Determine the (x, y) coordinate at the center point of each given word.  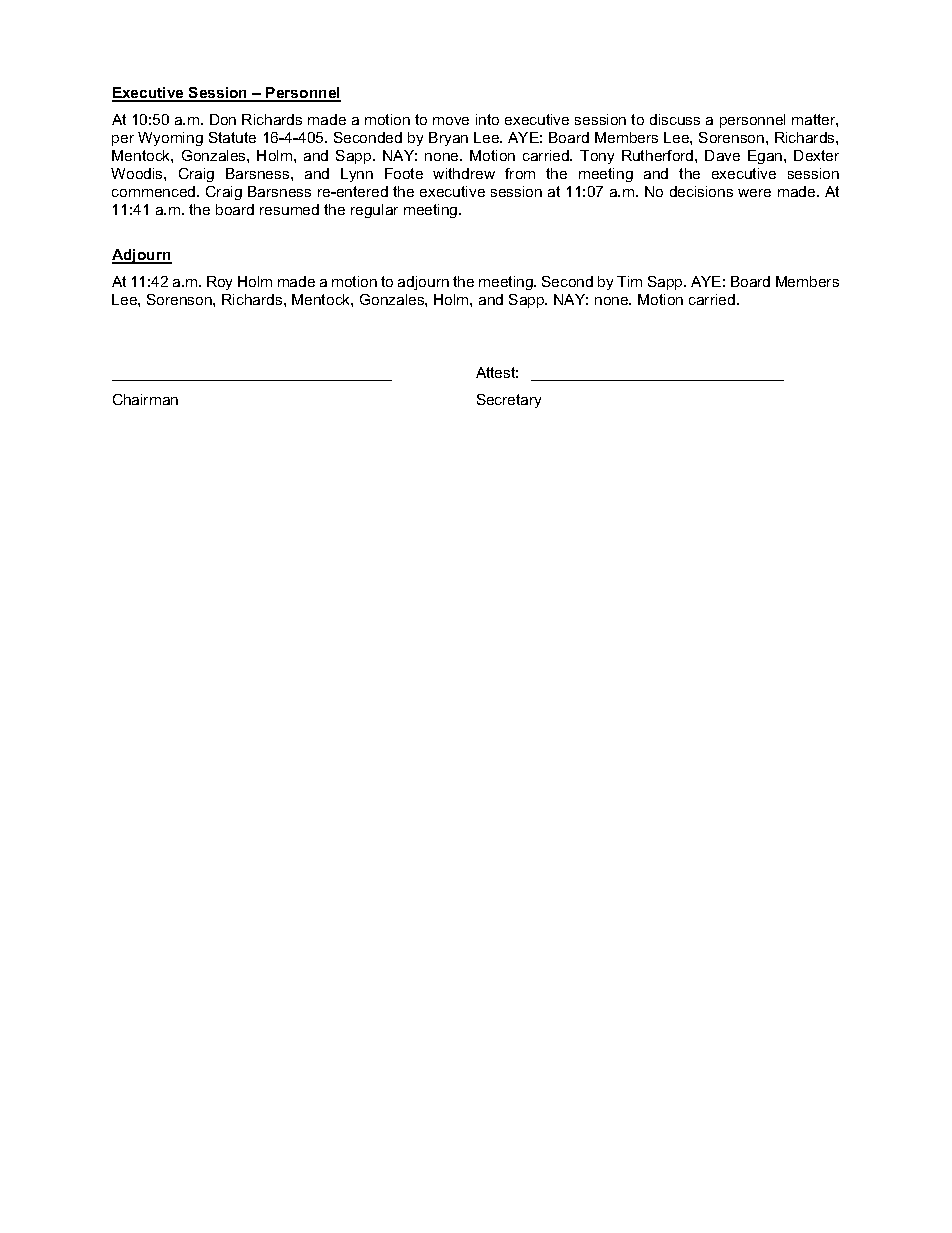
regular (374, 211)
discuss (675, 119)
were (754, 193)
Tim (629, 281)
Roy (219, 283)
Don (223, 119)
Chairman (145, 399)
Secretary (509, 401)
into (487, 119)
